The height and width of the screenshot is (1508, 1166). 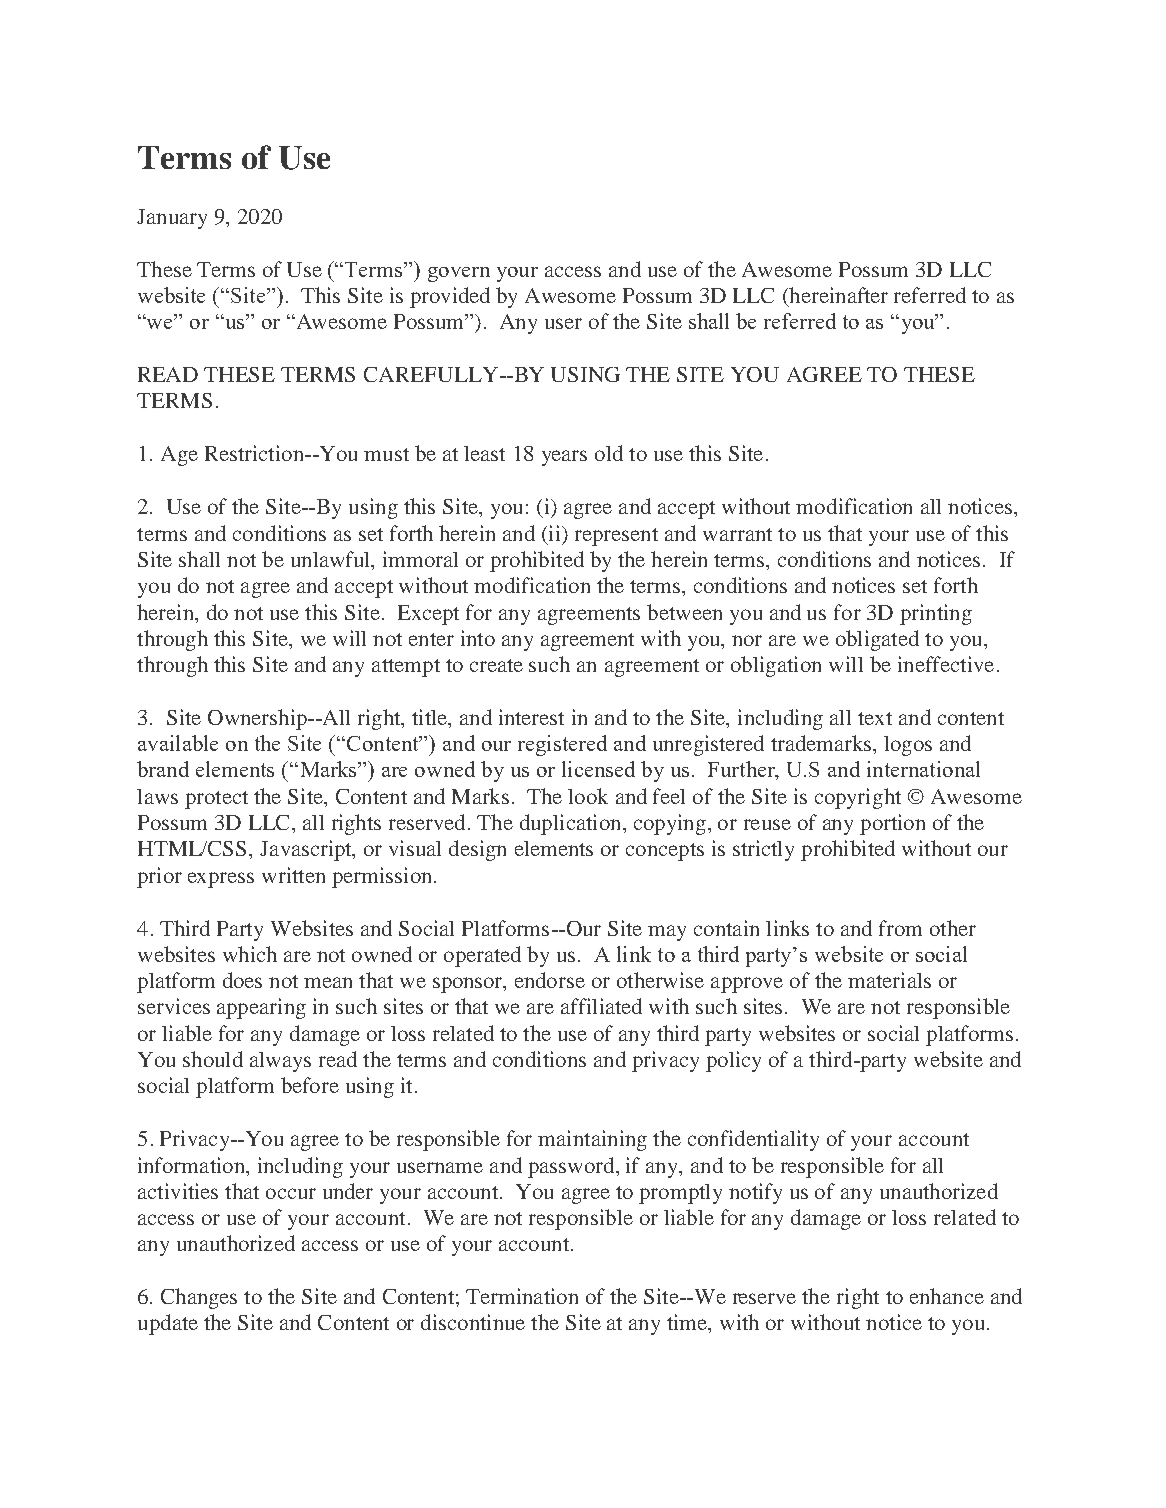 What do you see at coordinates (459, 274) in the screenshot?
I see `govern` at bounding box center [459, 274].
